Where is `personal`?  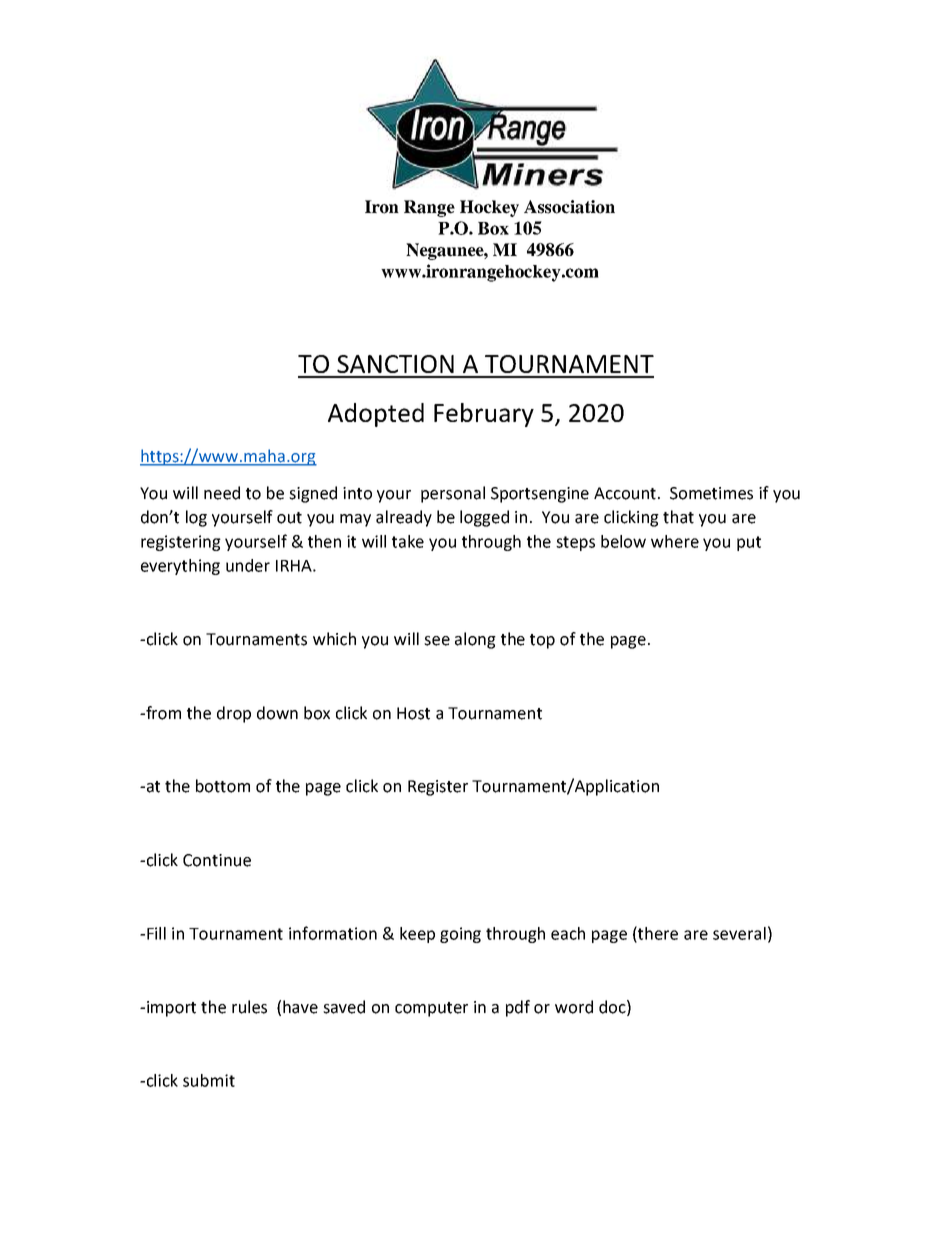 personal is located at coordinates (453, 494).
